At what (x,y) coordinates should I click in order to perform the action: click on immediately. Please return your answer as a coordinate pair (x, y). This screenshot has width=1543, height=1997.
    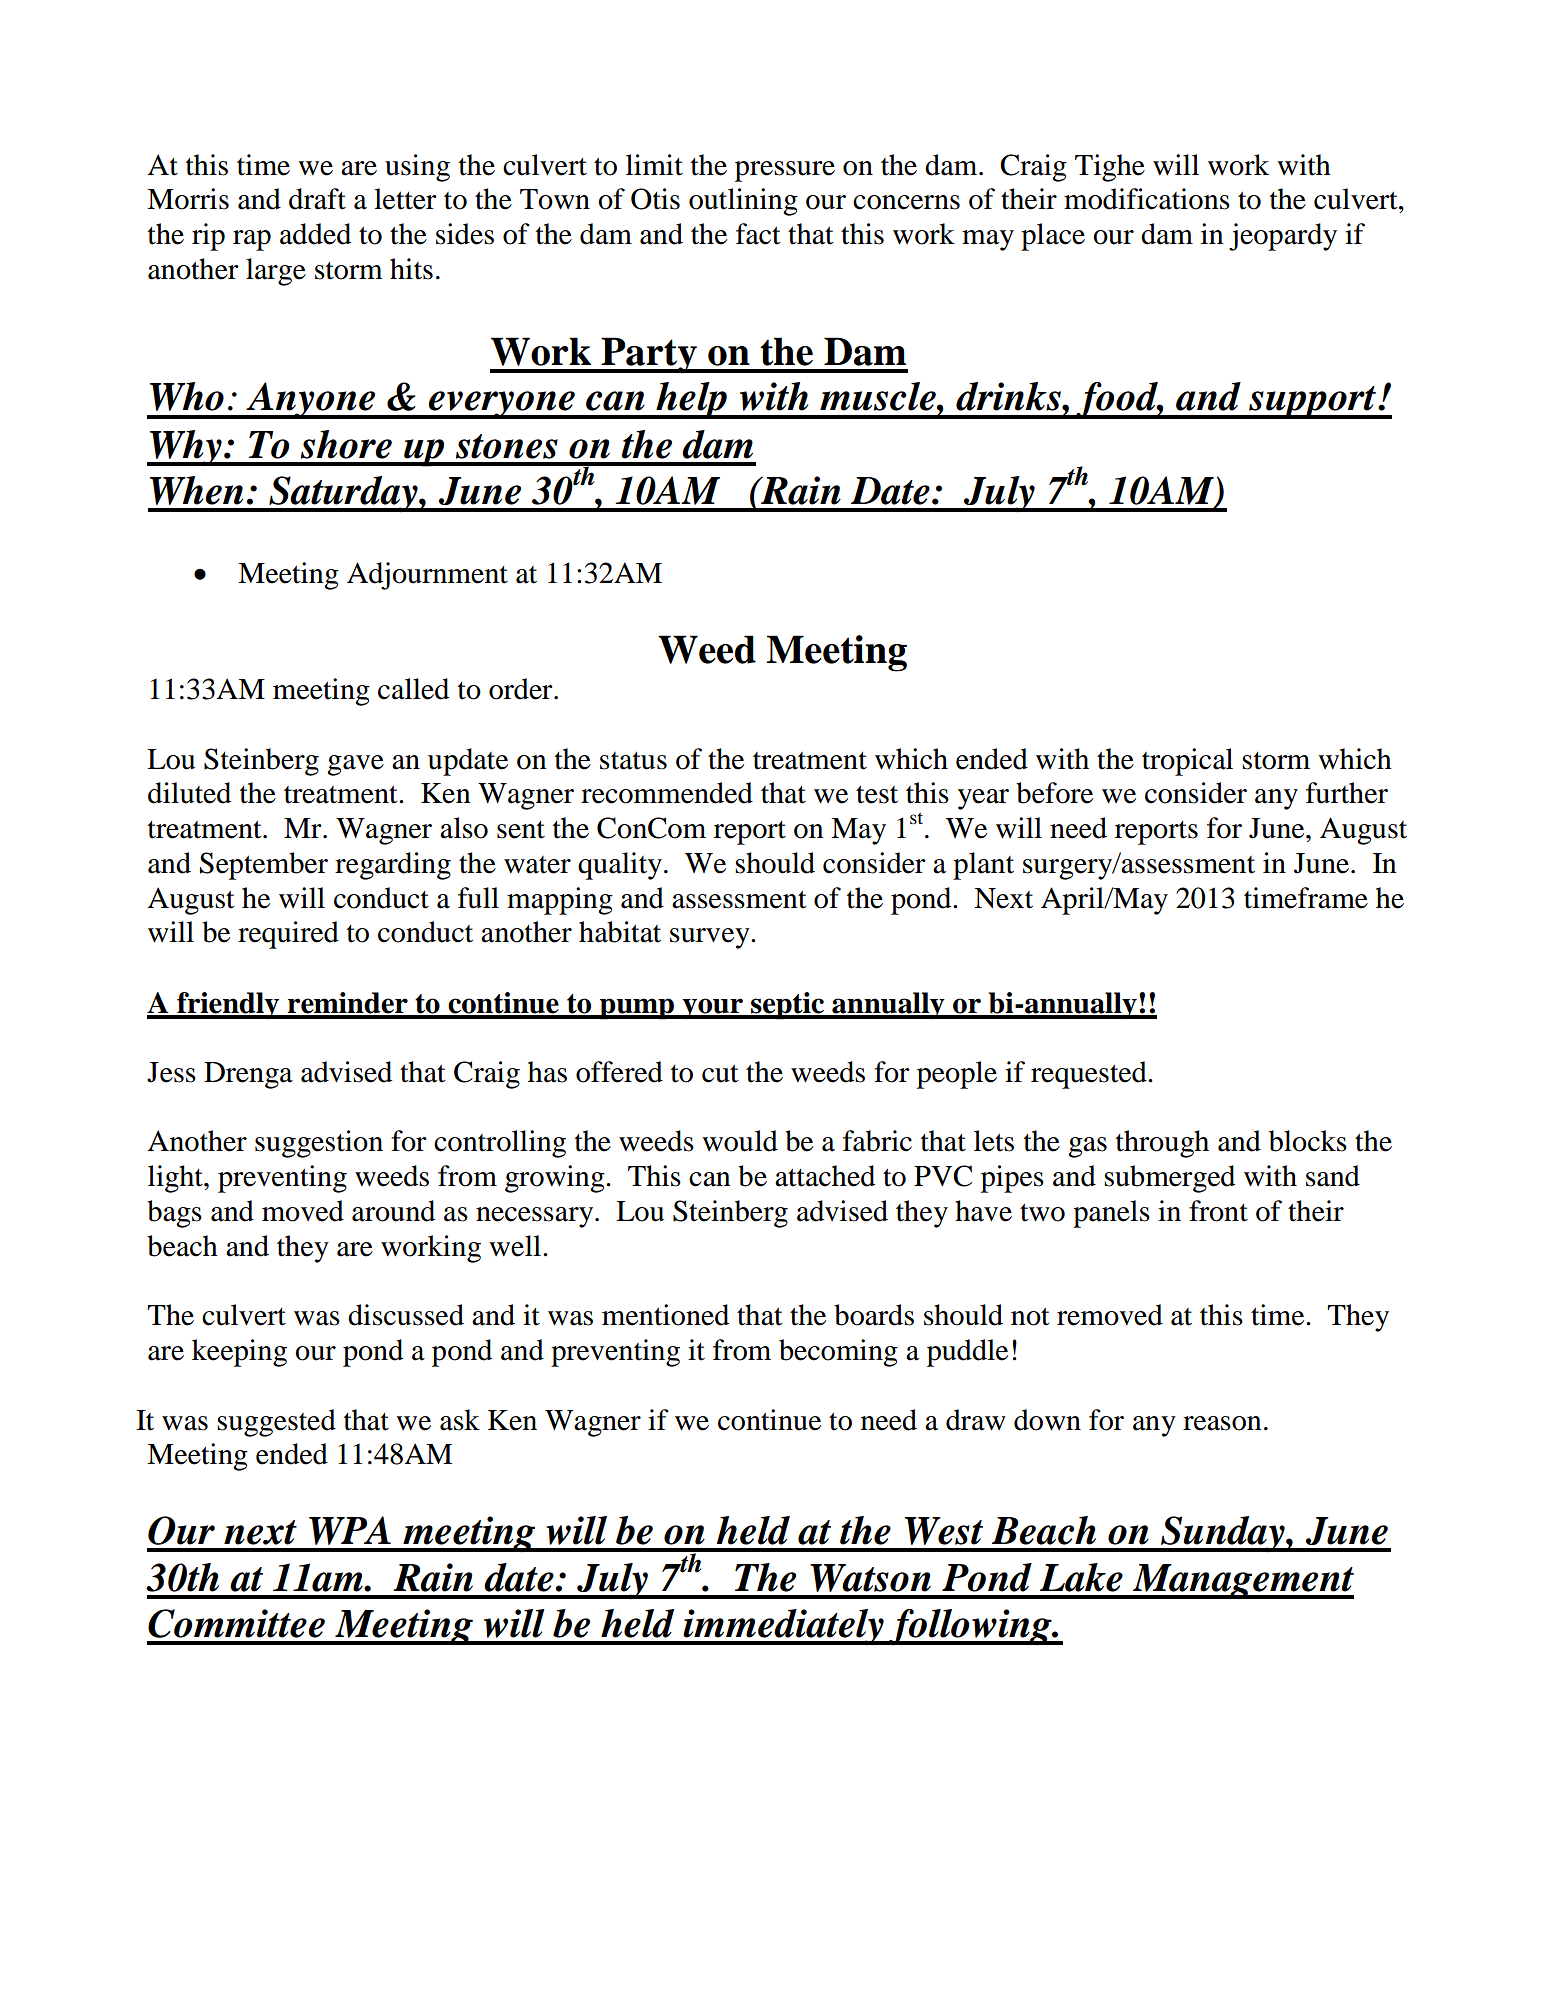
    Looking at the image, I should click on (783, 1627).
